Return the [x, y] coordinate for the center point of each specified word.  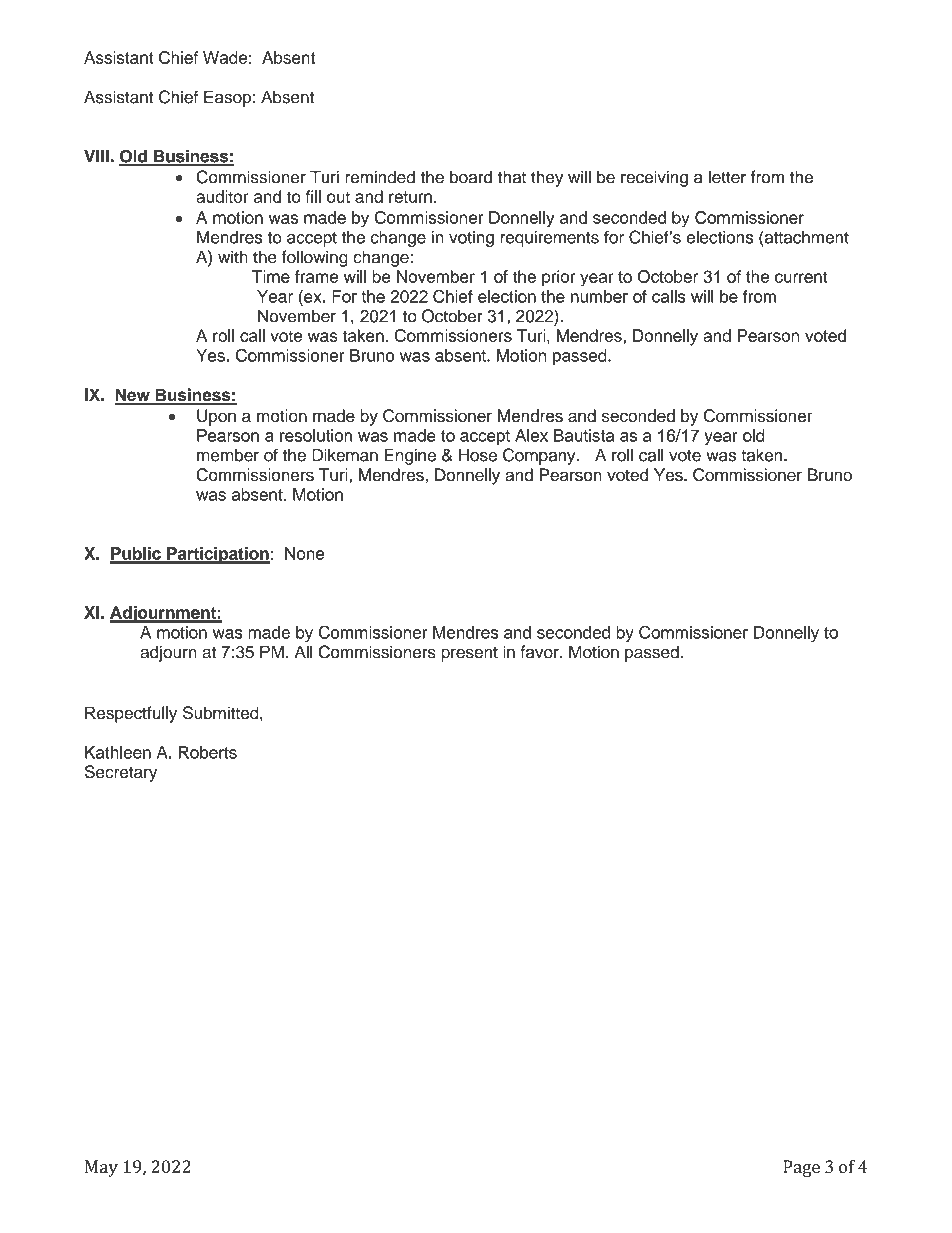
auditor [222, 196]
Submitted [222, 713]
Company [540, 456]
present [469, 654]
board [471, 177]
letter [727, 177]
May [101, 1168]
